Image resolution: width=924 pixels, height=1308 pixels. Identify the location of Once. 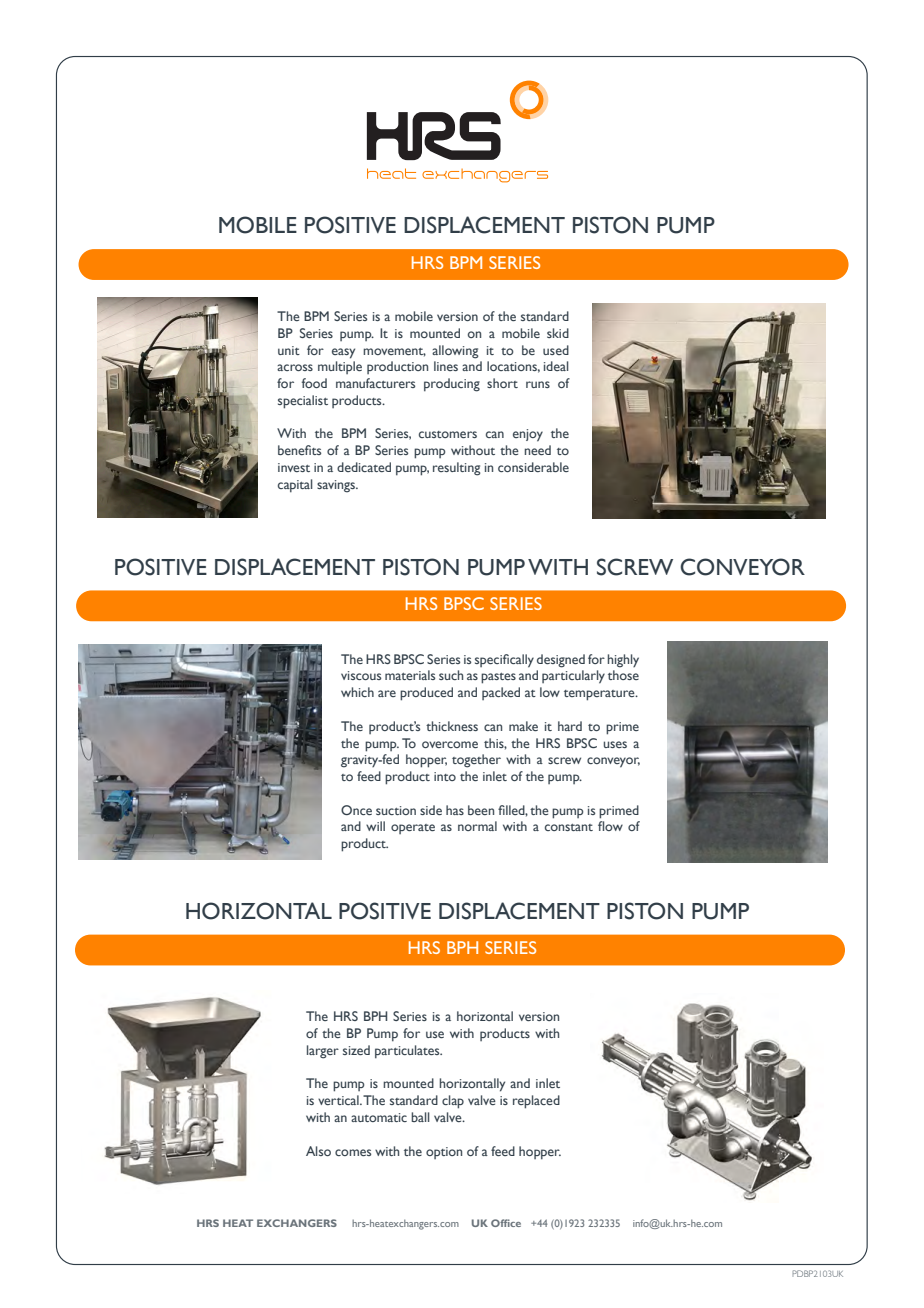
(356, 810).
